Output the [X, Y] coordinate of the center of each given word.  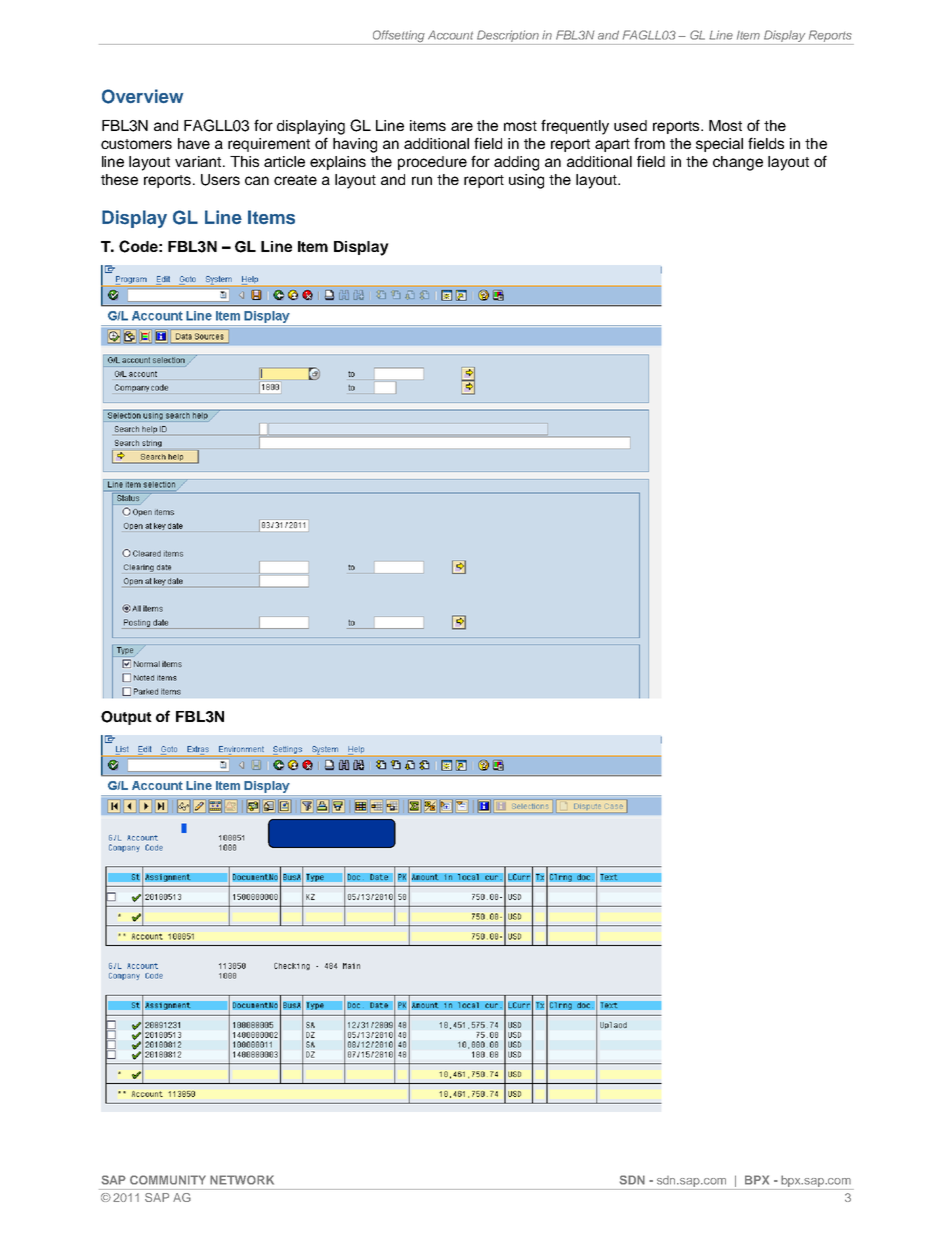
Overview [142, 96]
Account [450, 35]
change [738, 163]
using [526, 181]
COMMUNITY [168, 1180]
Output [126, 718]
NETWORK [242, 1180]
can [257, 180]
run [422, 180]
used [630, 125]
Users [220, 180]
